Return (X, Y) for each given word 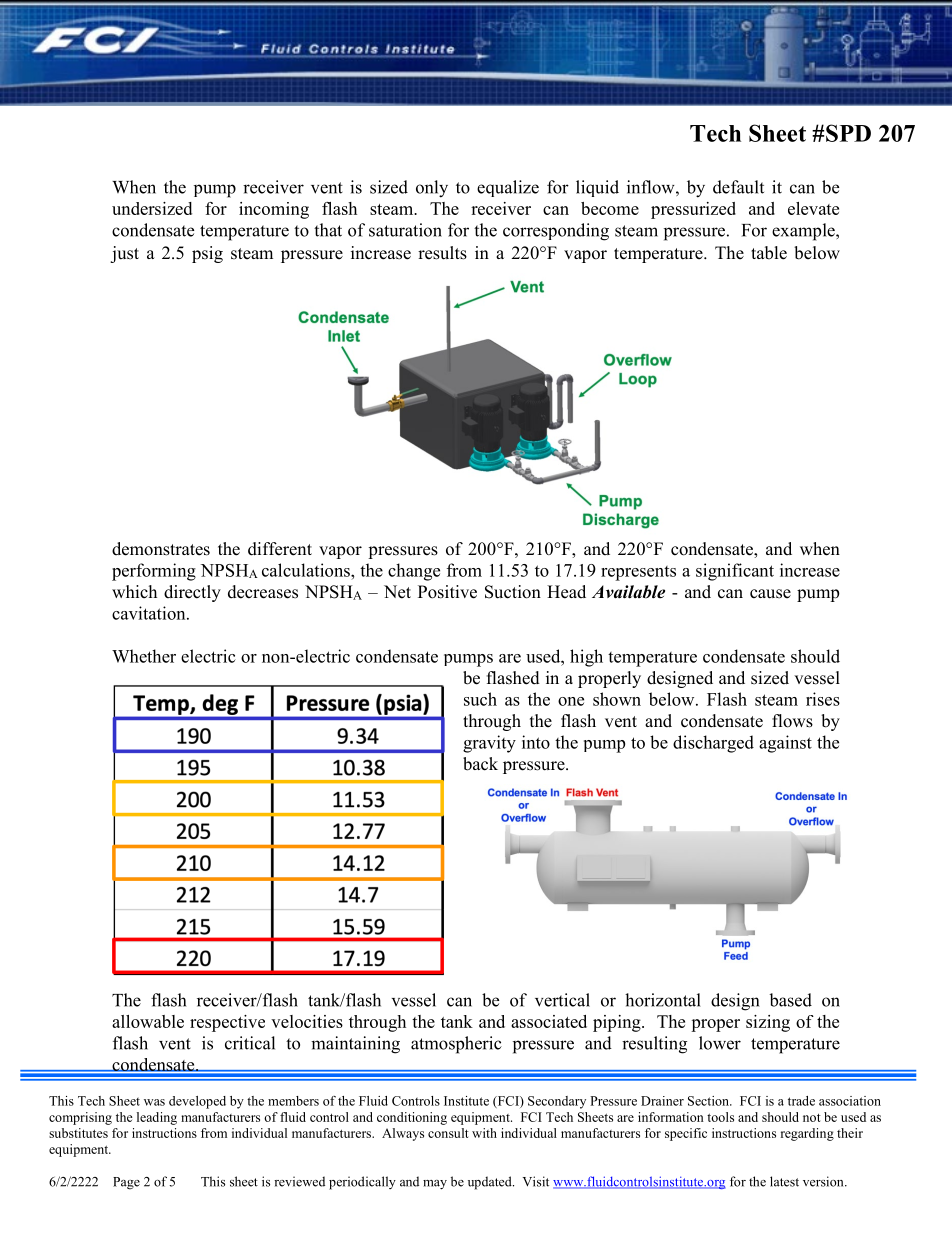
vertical (562, 1000)
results (442, 253)
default (738, 187)
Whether (144, 656)
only (432, 189)
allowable (148, 1021)
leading (157, 1118)
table (769, 253)
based (790, 1000)
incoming (274, 210)
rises (823, 699)
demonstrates (161, 549)
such (480, 699)
